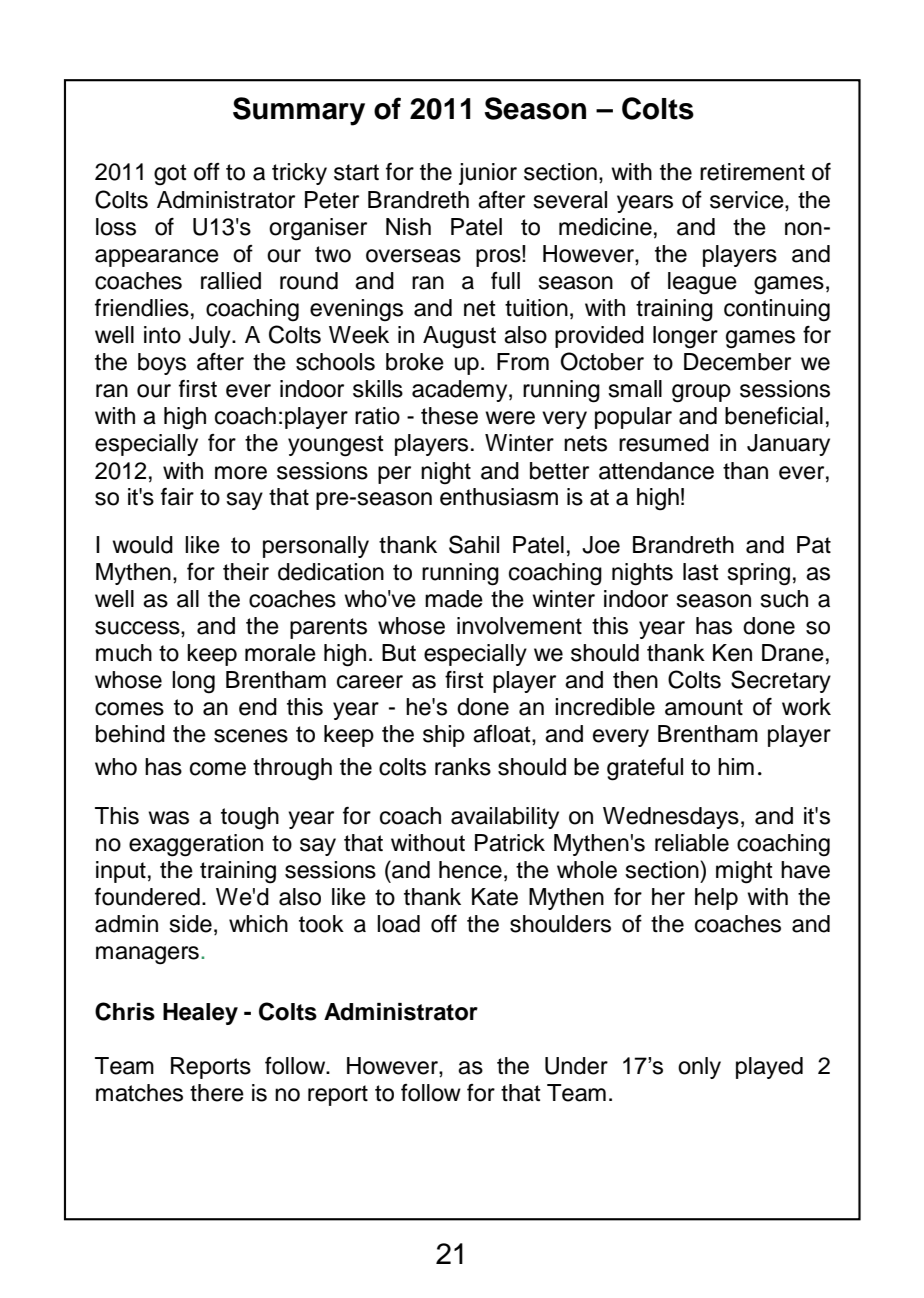  Describe the element at coordinates (217, 1093) in the screenshot. I see `there` at that location.
